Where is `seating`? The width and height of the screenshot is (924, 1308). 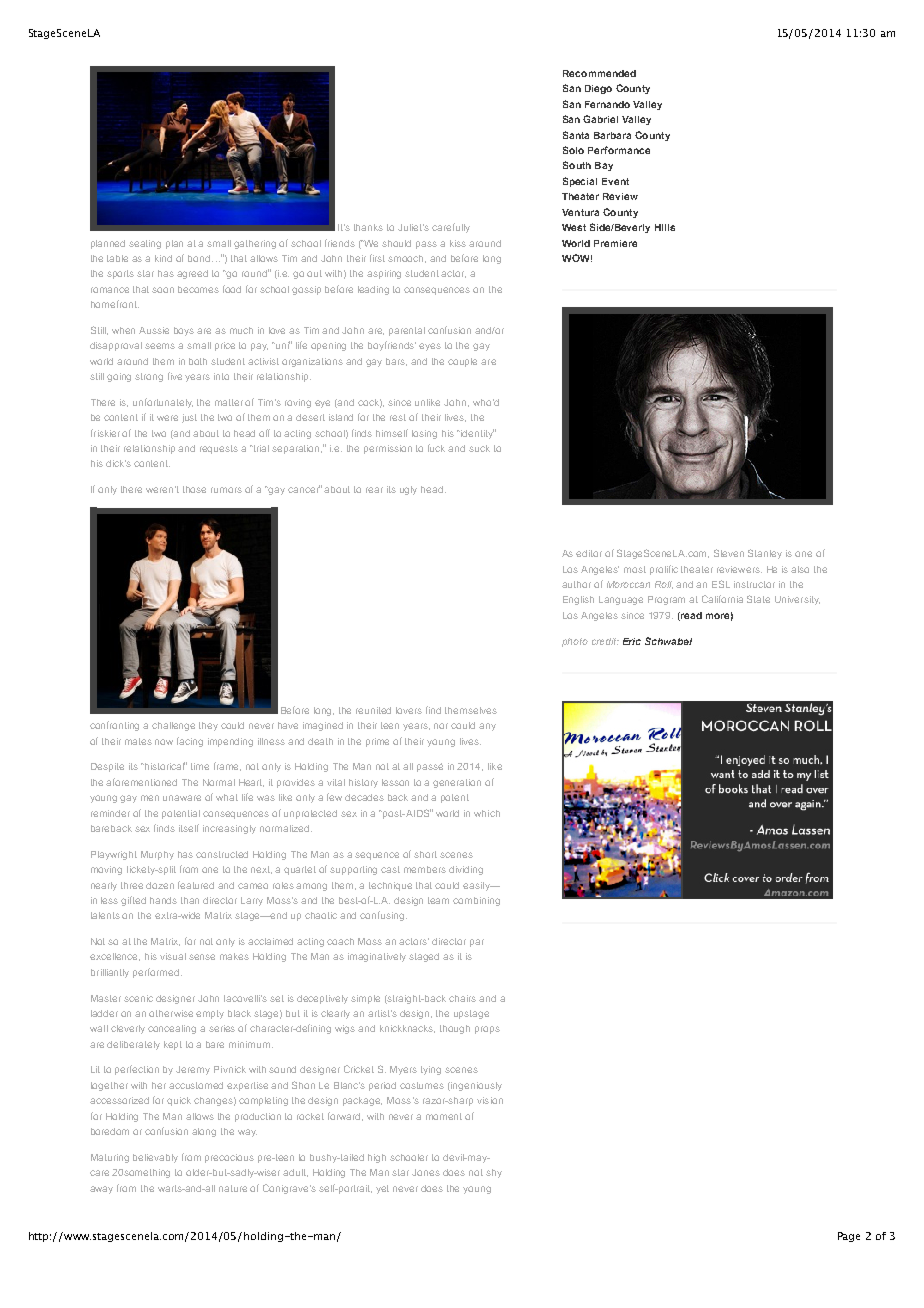
seating is located at coordinates (145, 244).
